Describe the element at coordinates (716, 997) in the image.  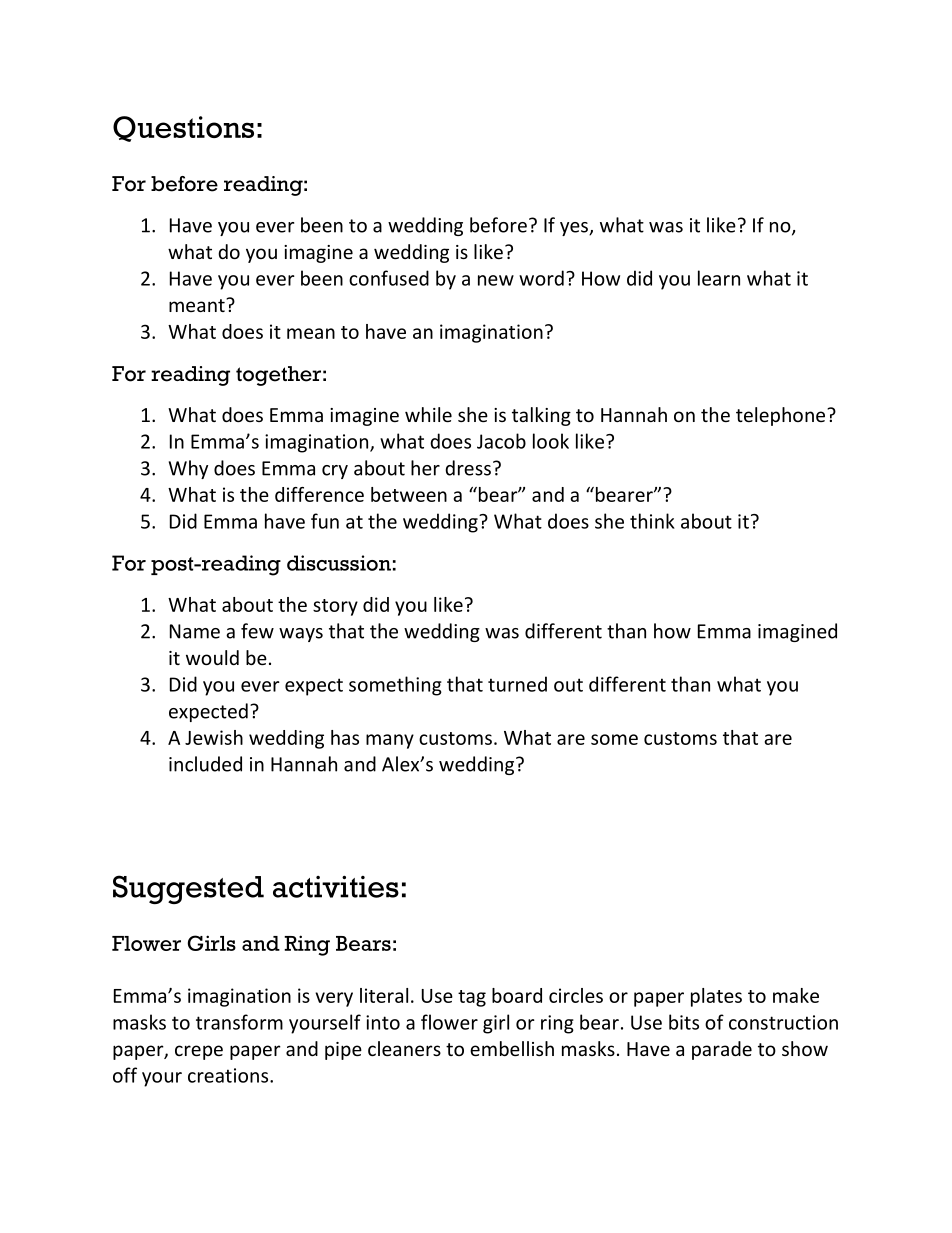
I see `plates` at that location.
